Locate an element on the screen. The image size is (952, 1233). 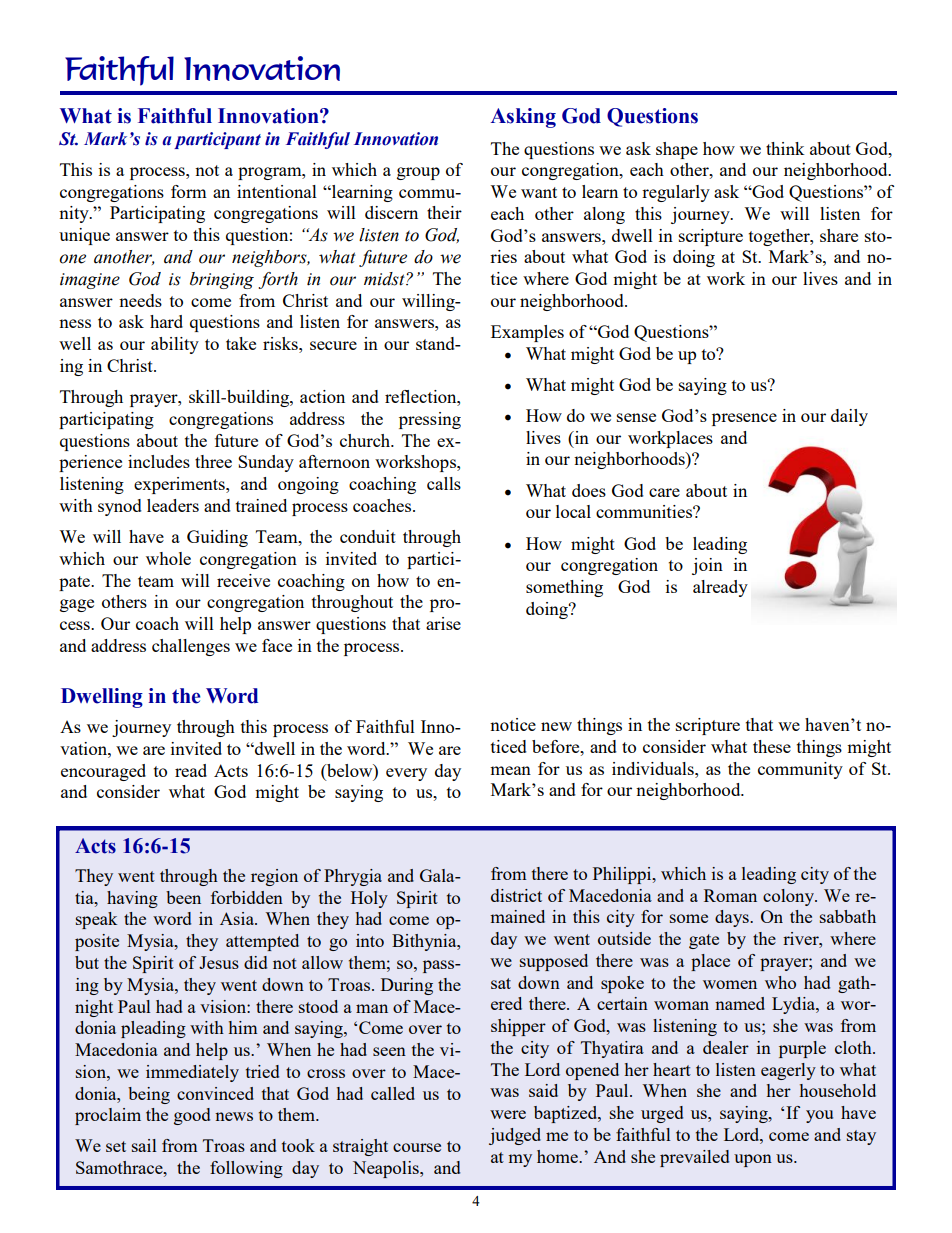
presence is located at coordinates (744, 419).
